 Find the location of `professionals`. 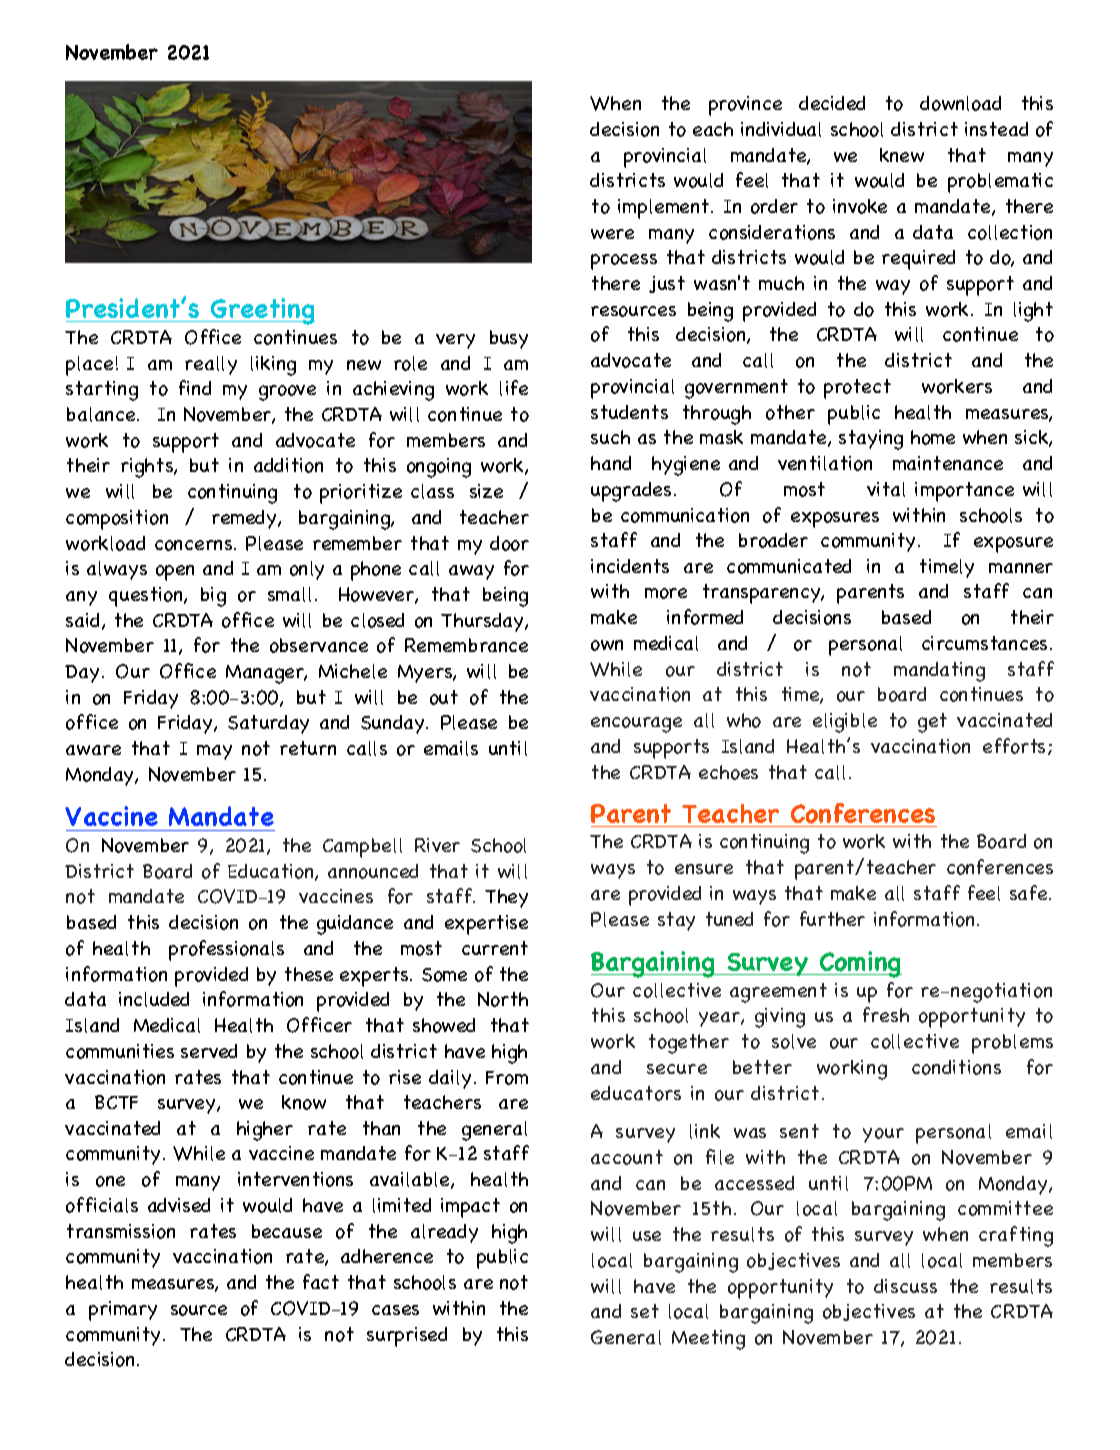

professionals is located at coordinates (226, 950).
